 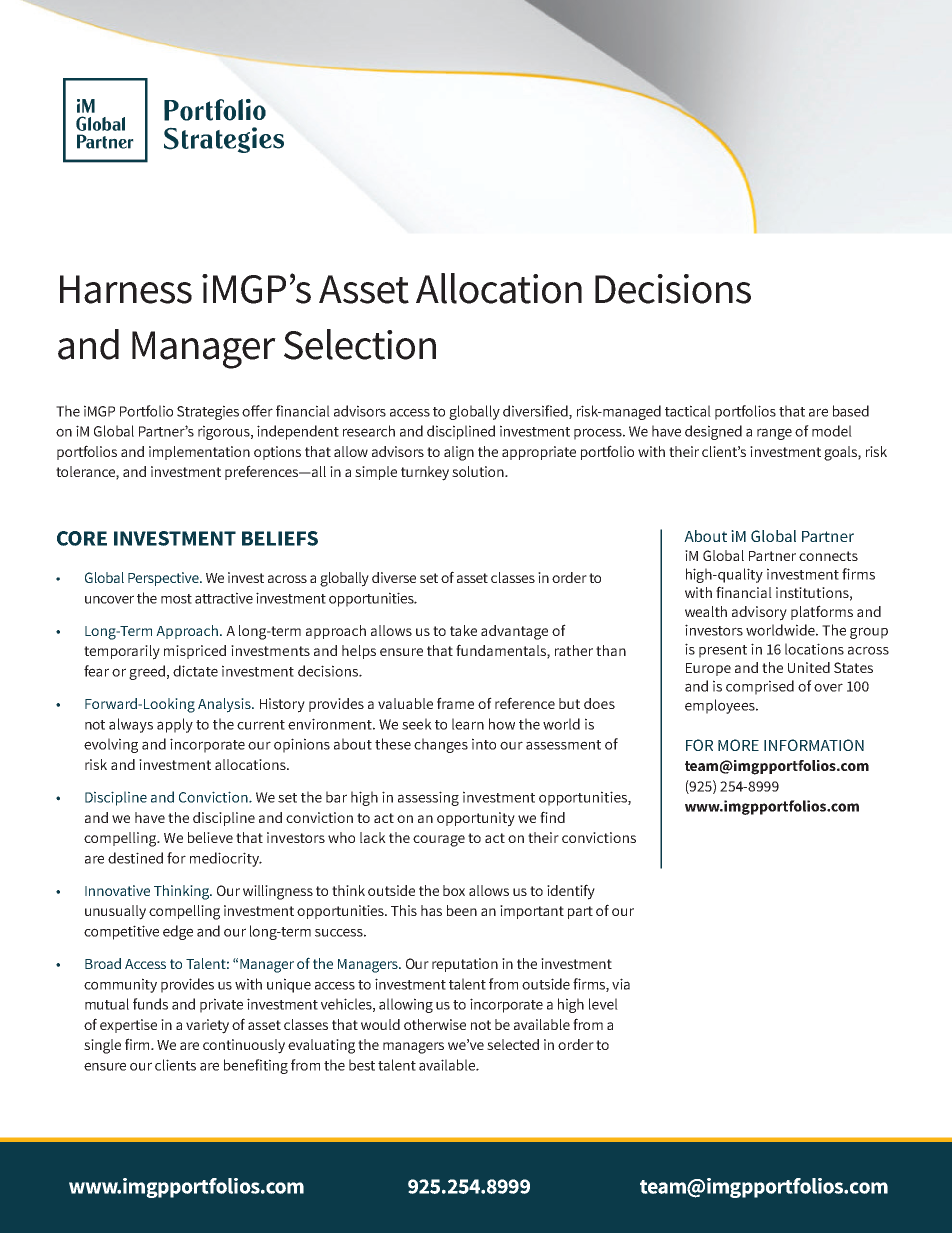 I want to click on destined, so click(x=135, y=858).
